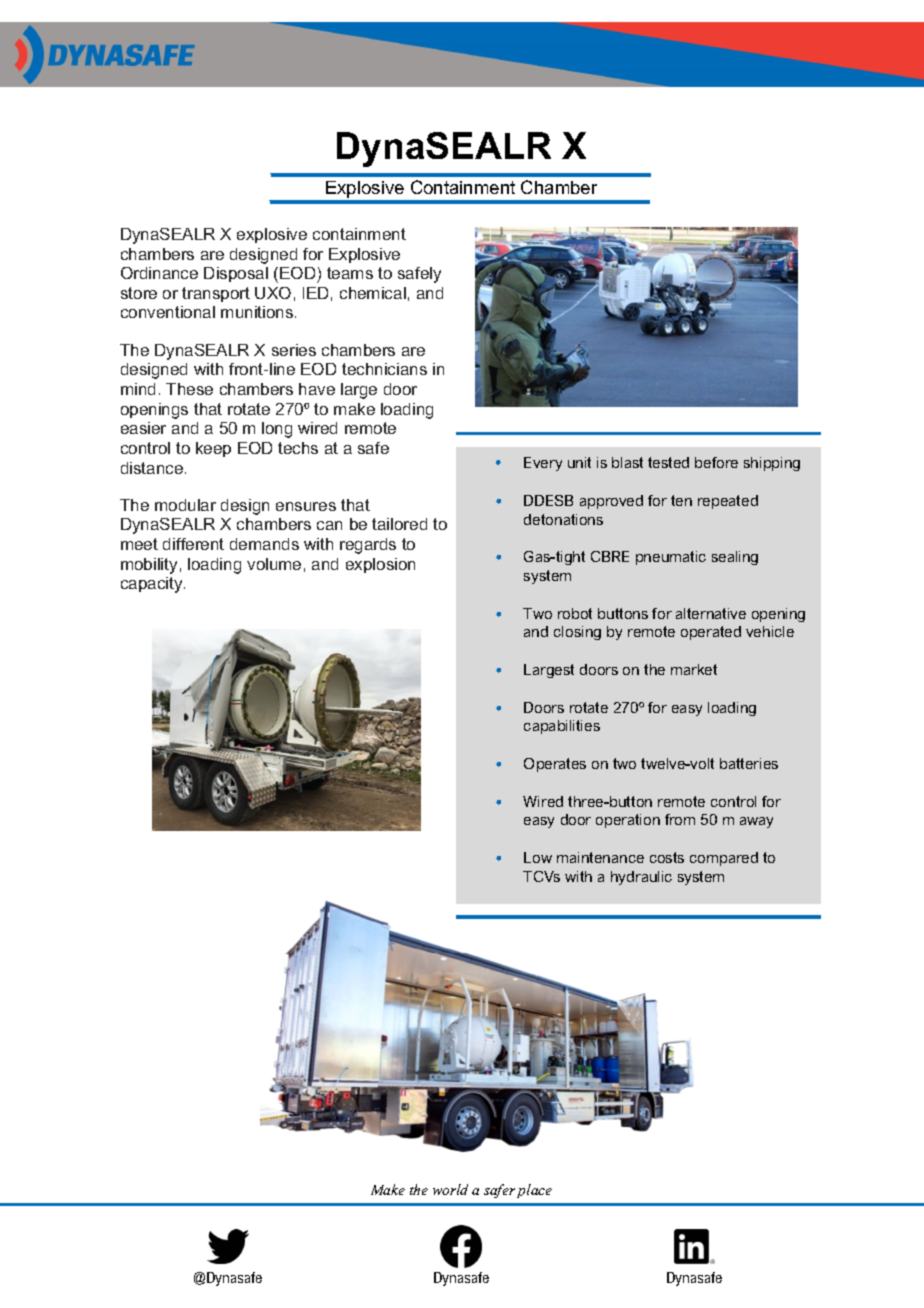 This screenshot has width=924, height=1308. Describe the element at coordinates (724, 859) in the screenshot. I see `compared` at that location.
